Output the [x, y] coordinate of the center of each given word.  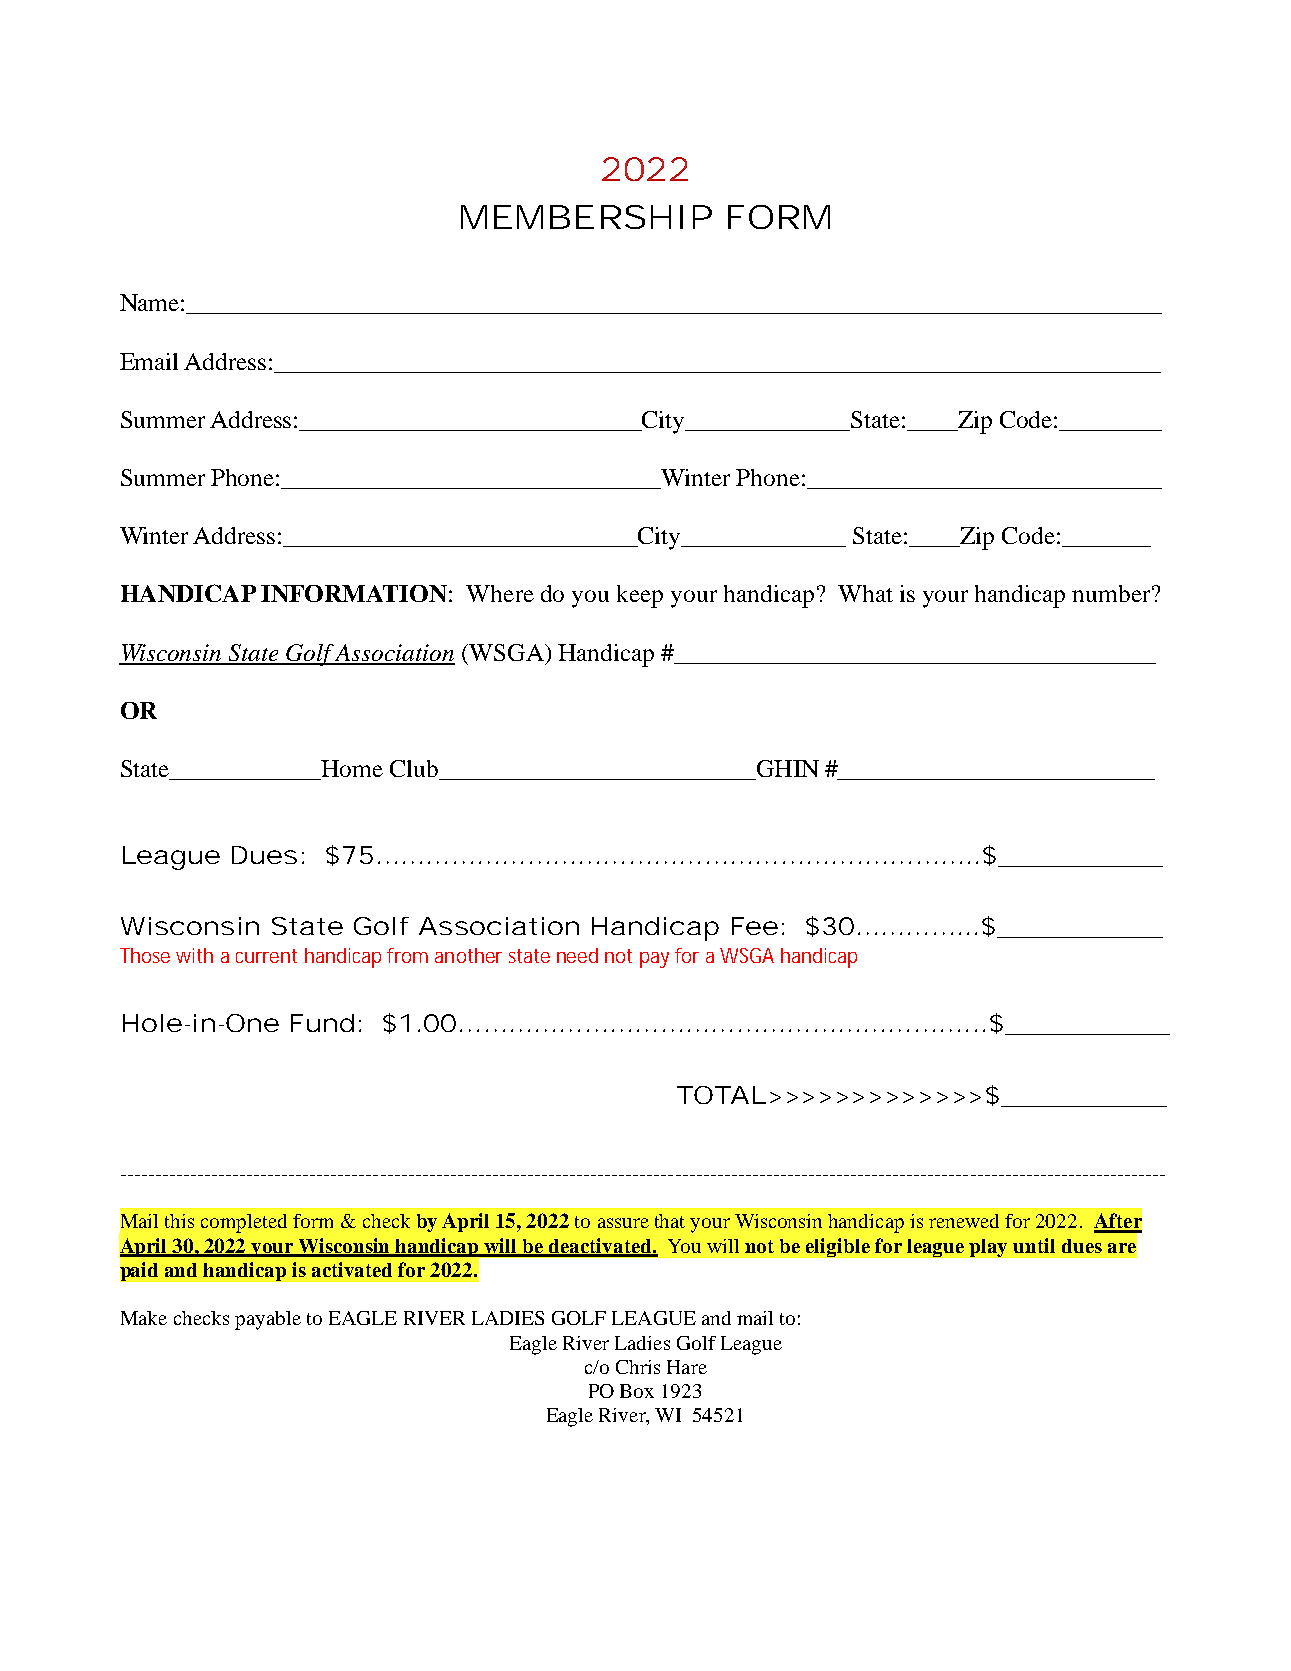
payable [268, 1320]
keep [640, 596]
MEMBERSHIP [586, 217]
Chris [638, 1367]
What [865, 593]
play [988, 1248]
